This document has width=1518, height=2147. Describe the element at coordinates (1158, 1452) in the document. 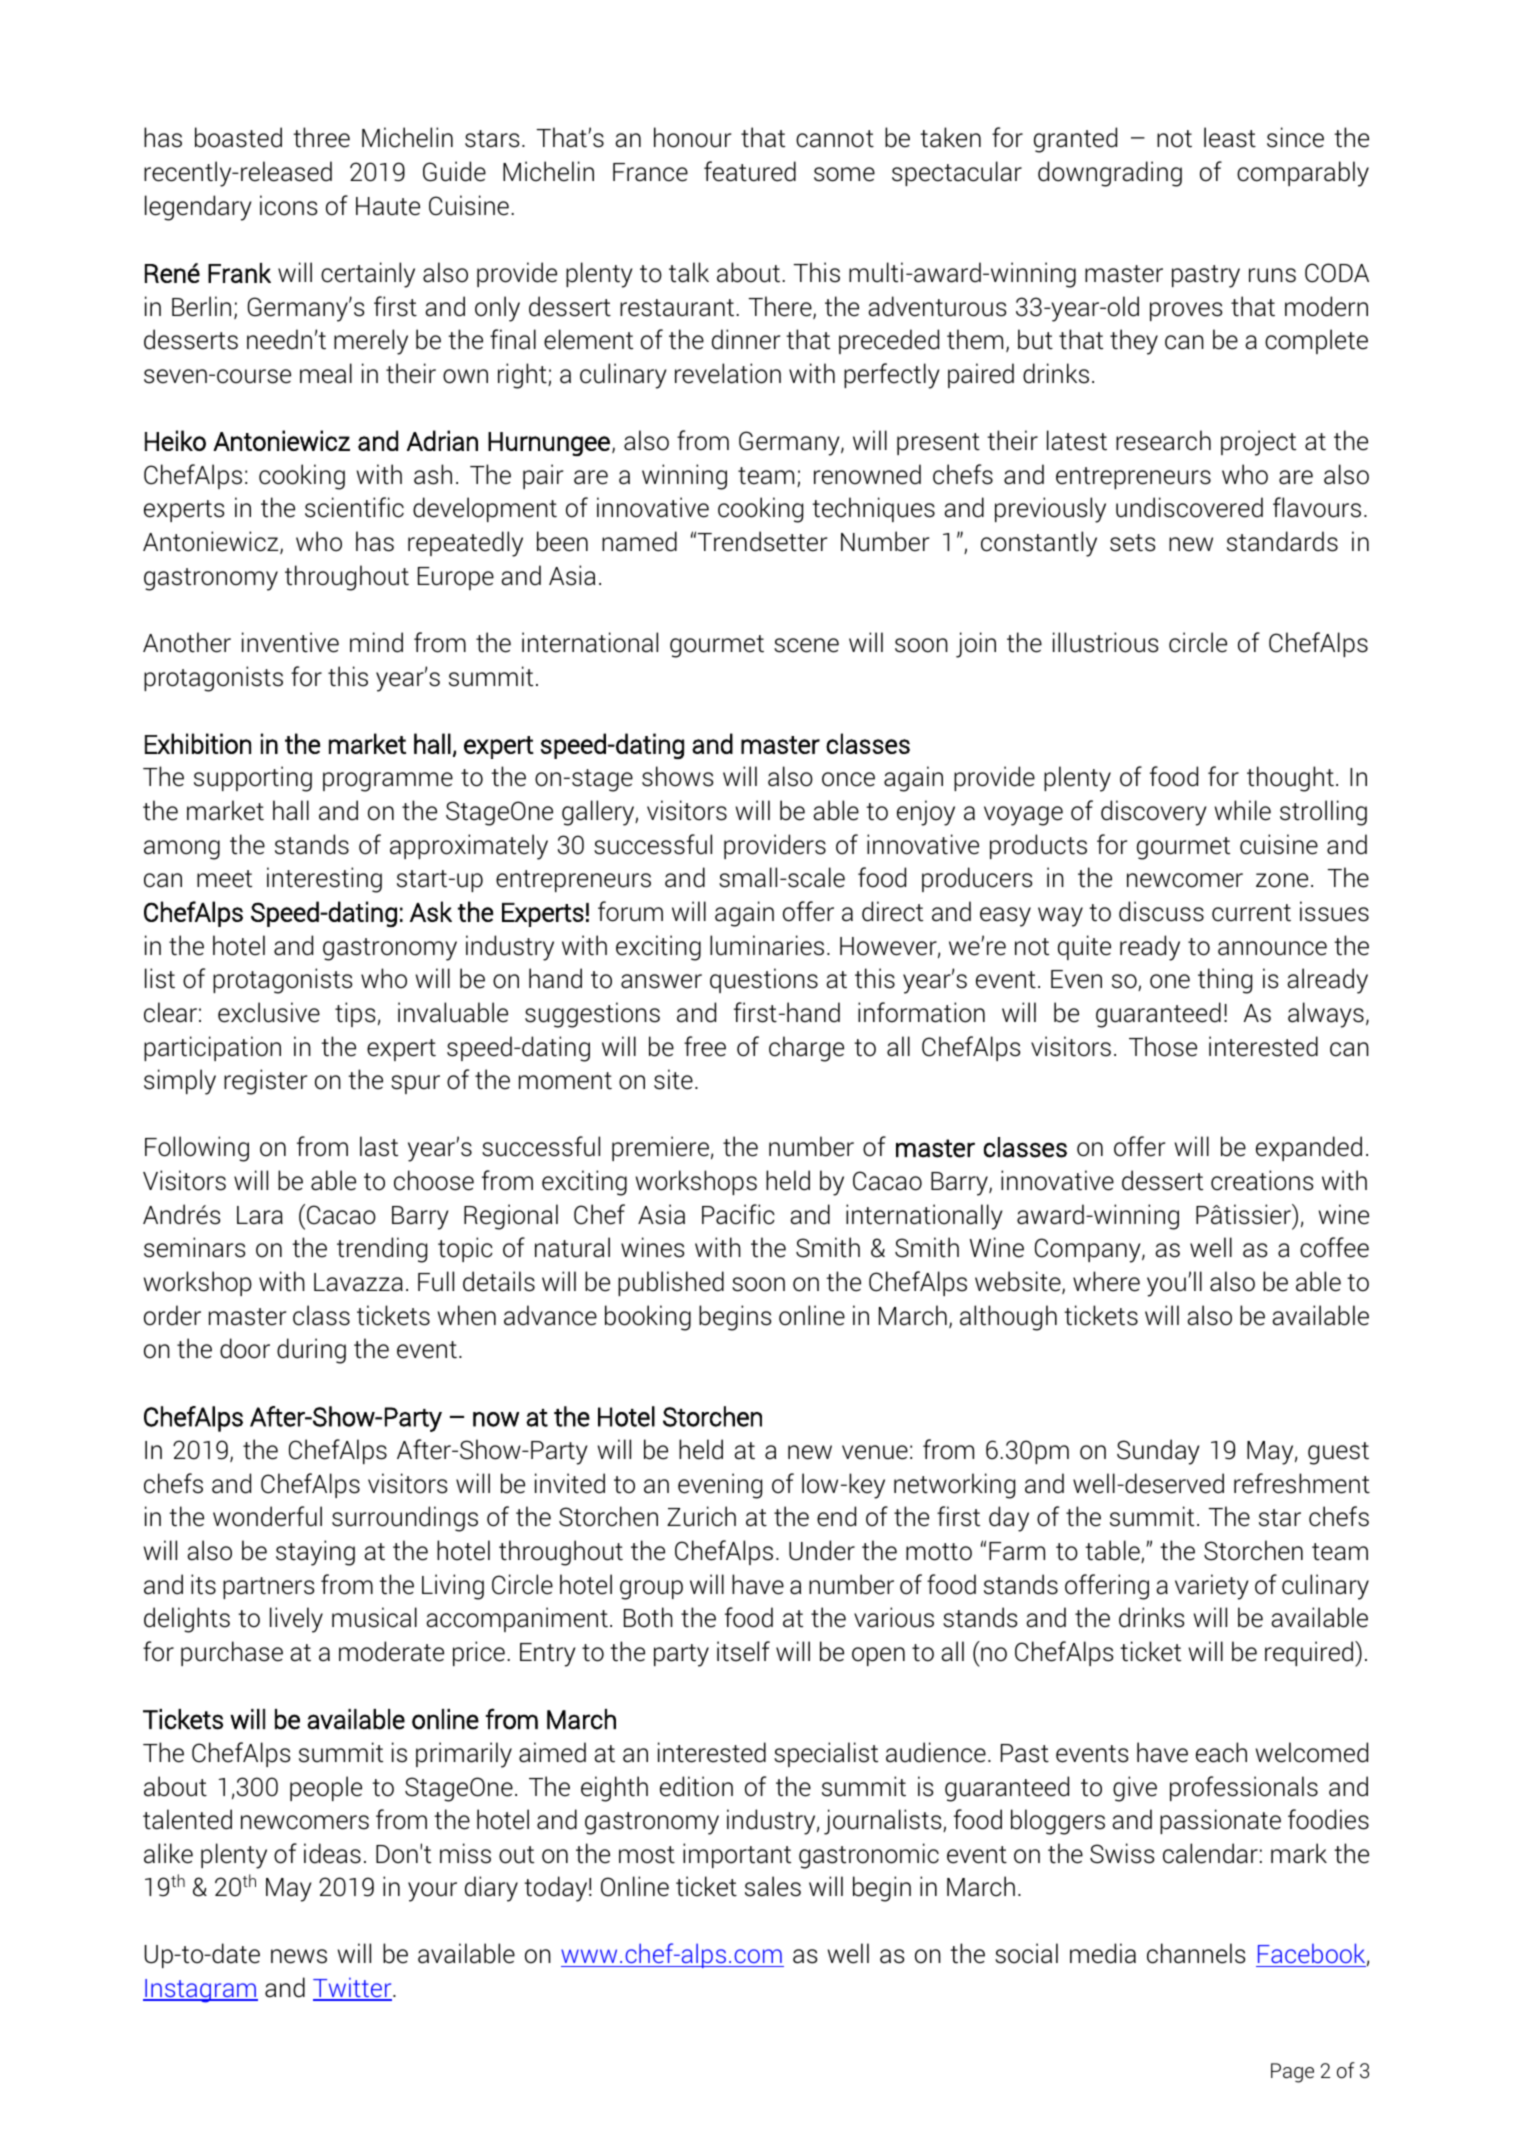

I see `Sunday` at that location.
